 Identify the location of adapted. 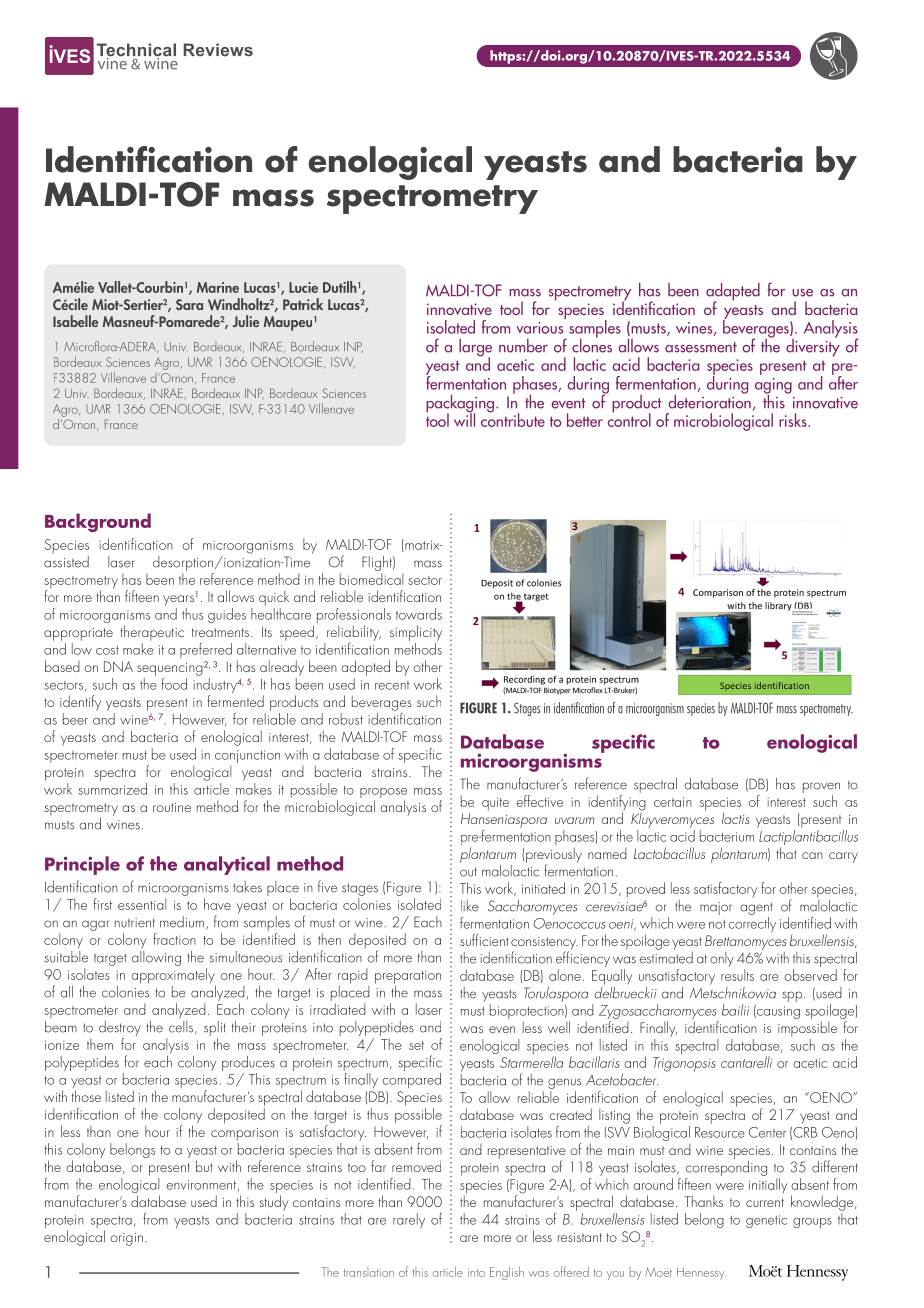
(733, 293).
